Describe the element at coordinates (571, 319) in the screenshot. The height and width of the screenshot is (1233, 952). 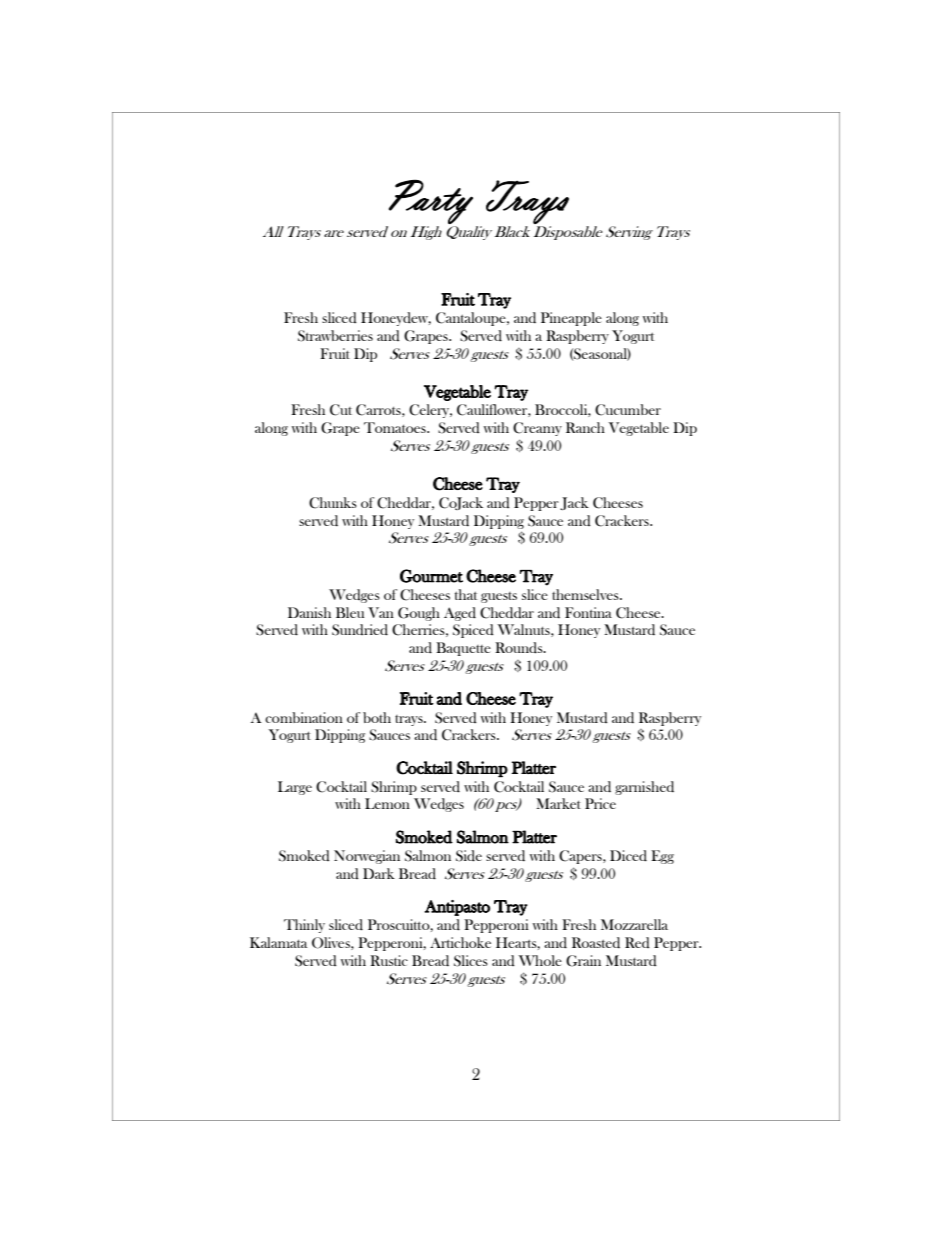
I see `Pineapple` at that location.
